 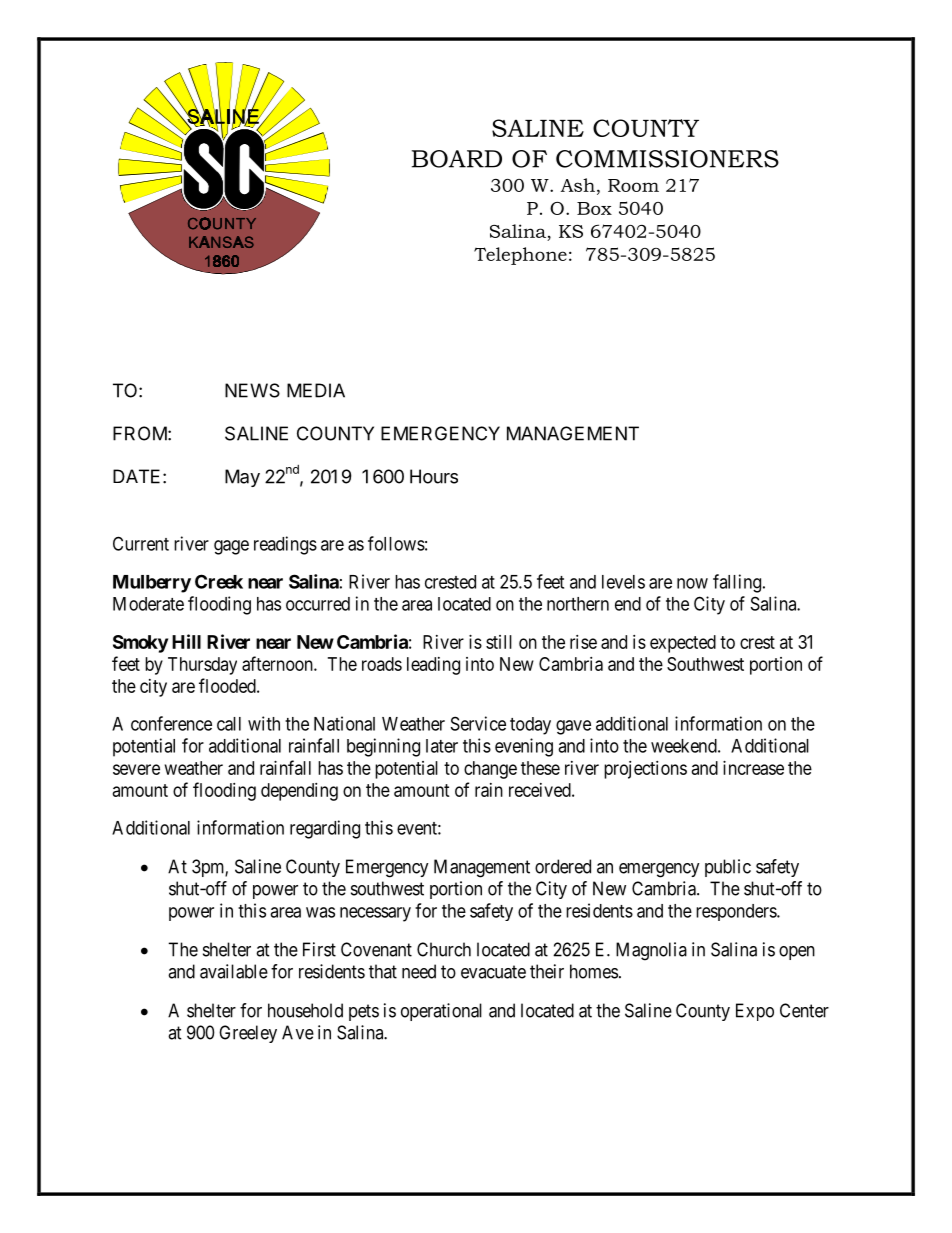 What do you see at coordinates (433, 666) in the page?
I see `leading` at bounding box center [433, 666].
